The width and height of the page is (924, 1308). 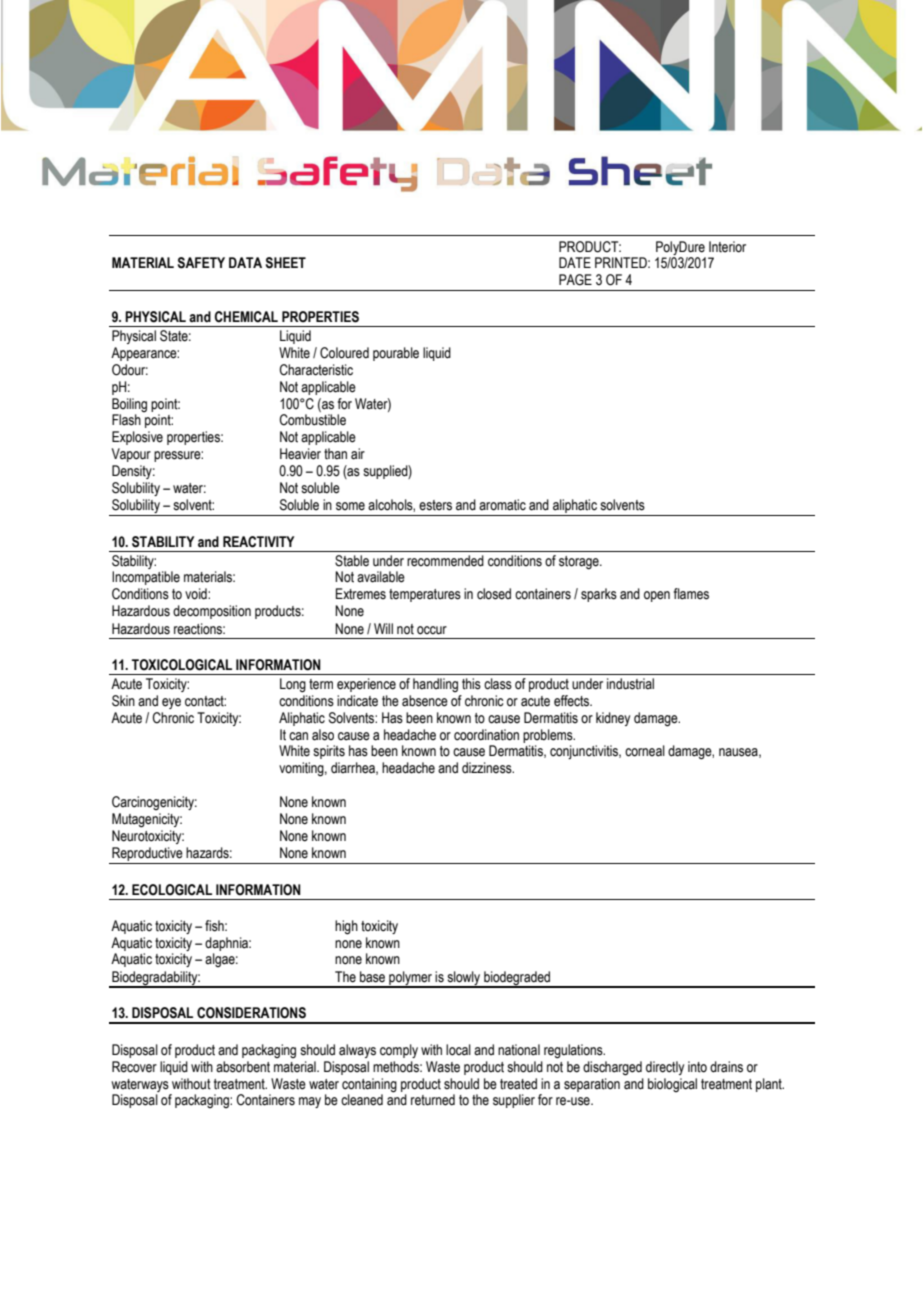 I want to click on Interior, so click(x=727, y=247).
